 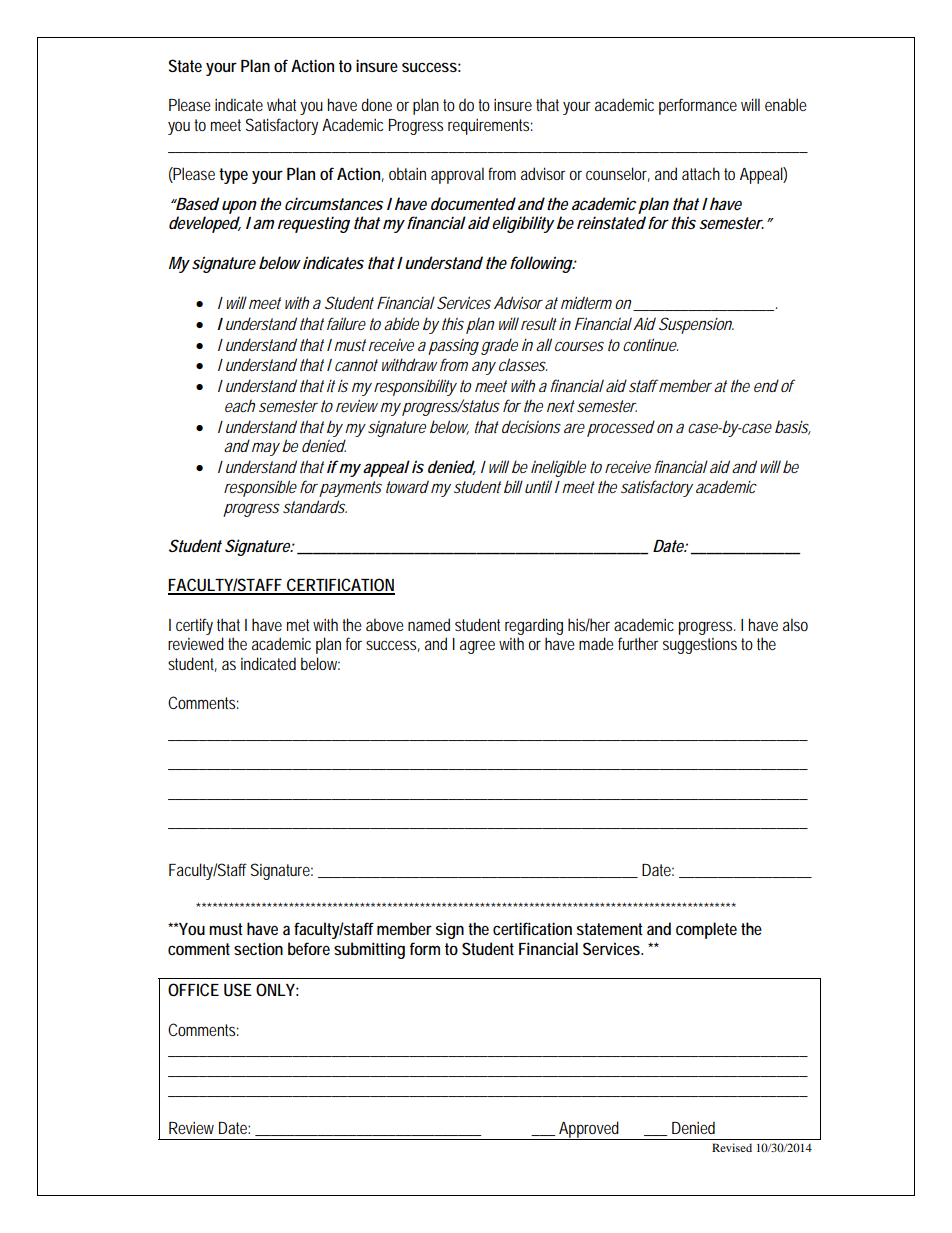 What do you see at coordinates (793, 427) in the screenshot?
I see `basis` at bounding box center [793, 427].
